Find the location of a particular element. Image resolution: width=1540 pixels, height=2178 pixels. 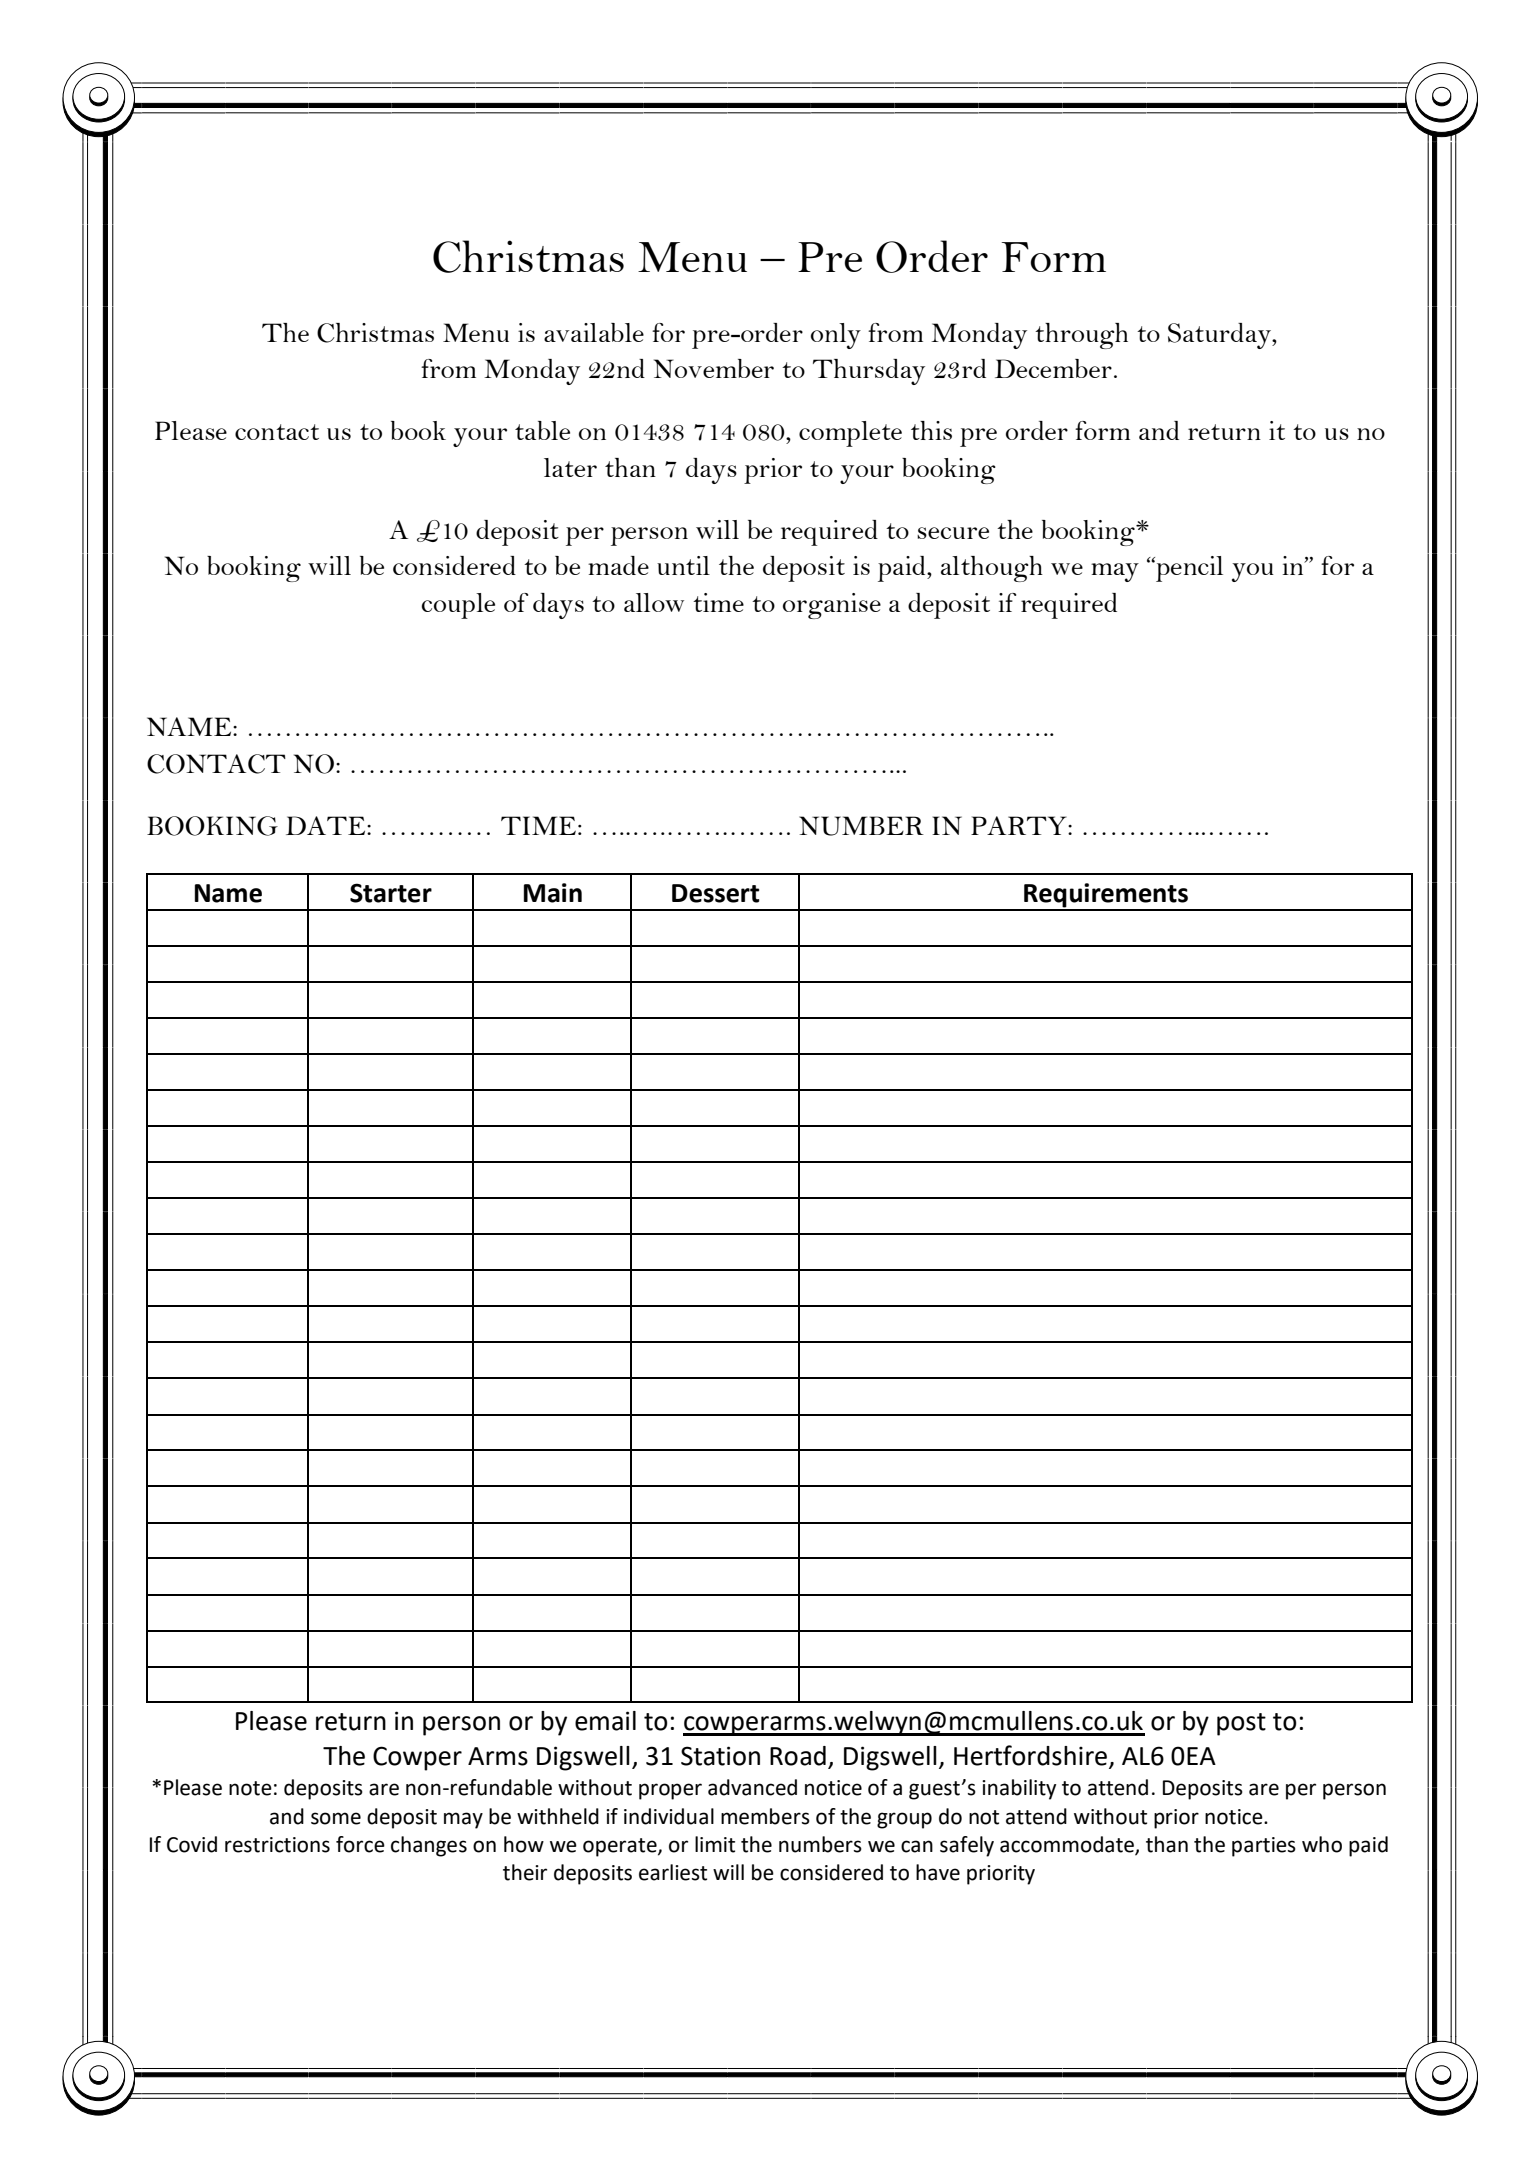

PARTY is located at coordinates (1020, 825).
